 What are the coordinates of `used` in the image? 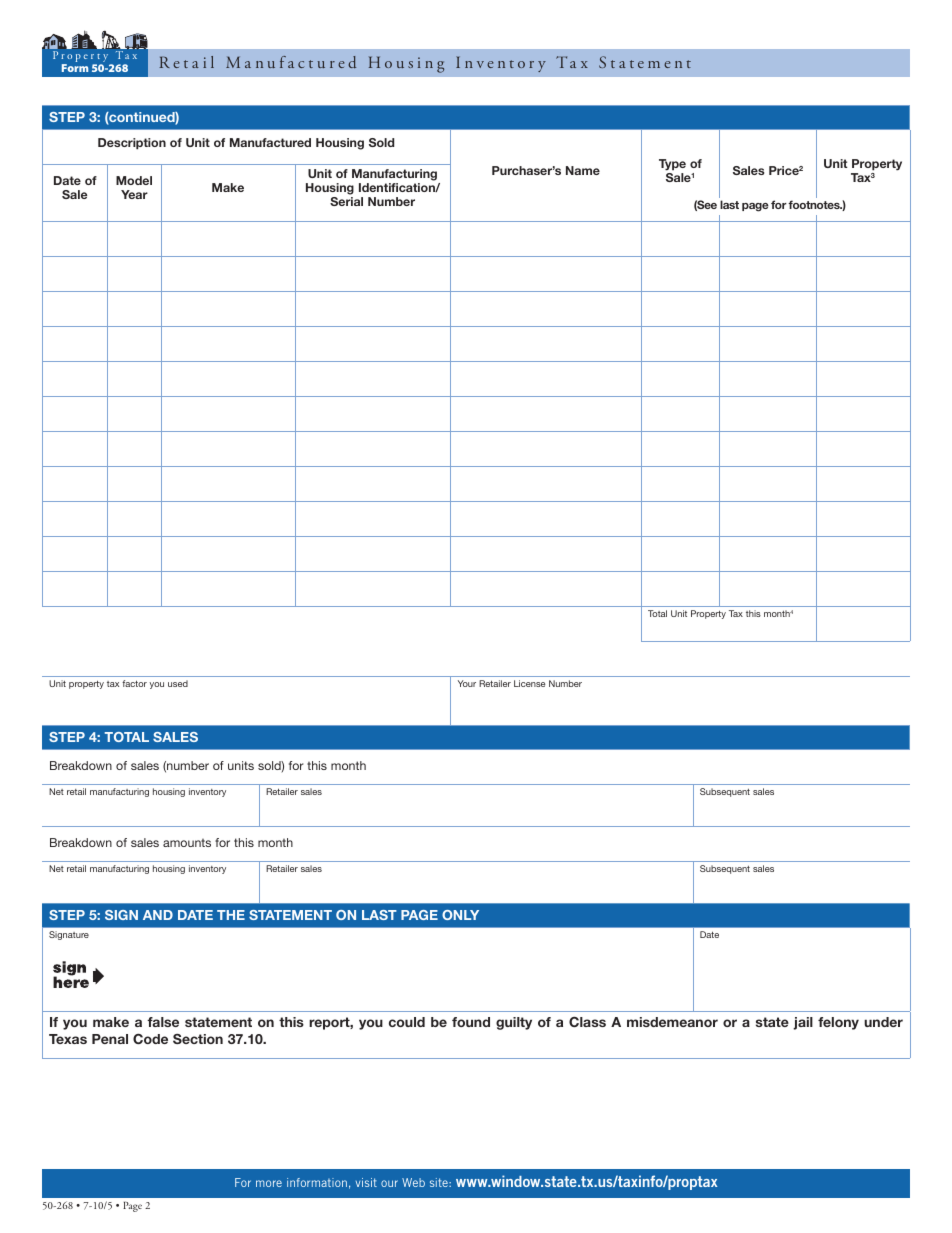 It's located at (178, 683).
